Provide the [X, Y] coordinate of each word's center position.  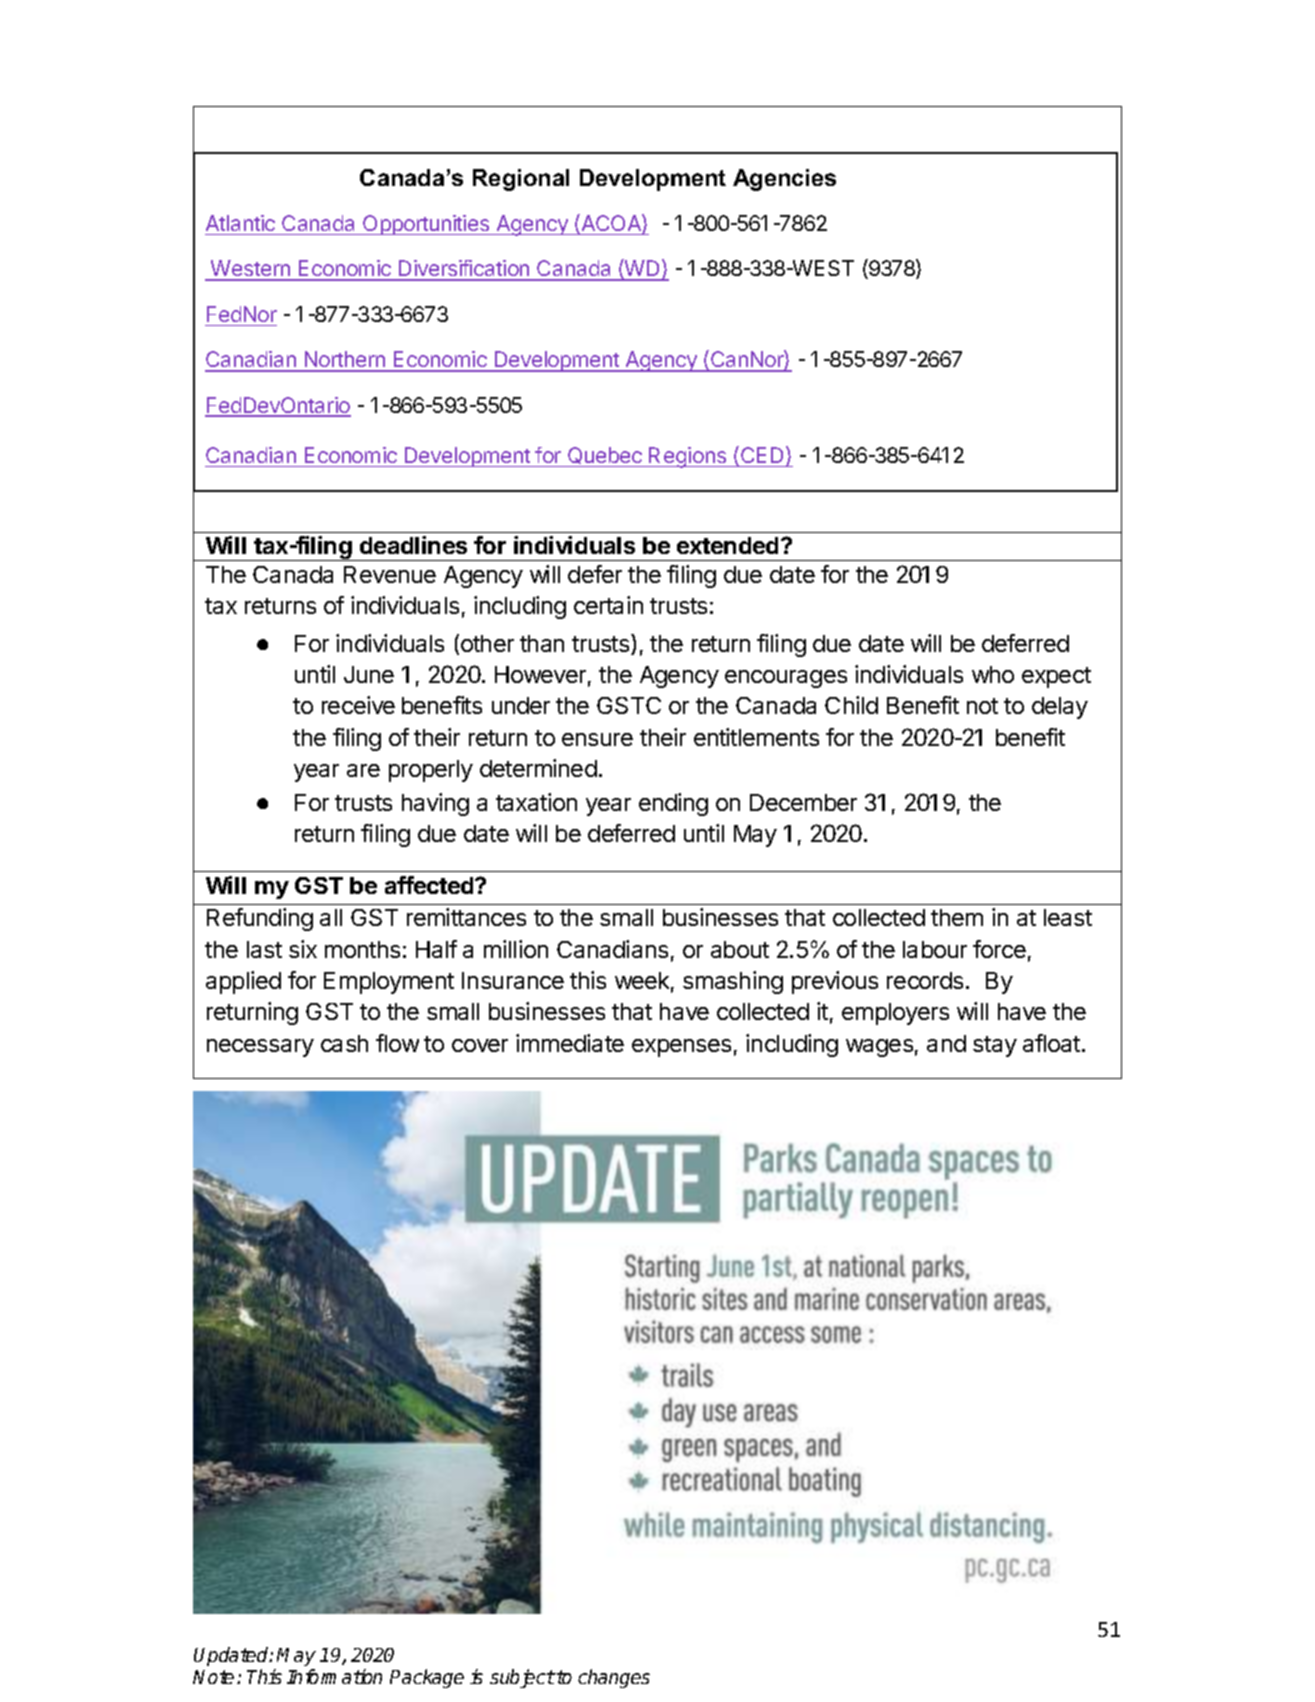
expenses [681, 1048]
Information [334, 1676]
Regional [521, 180]
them [957, 917]
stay [995, 1046]
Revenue [390, 574]
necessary [260, 1048]
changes [614, 1678]
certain [608, 605]
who [993, 674]
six [303, 949]
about [740, 949]
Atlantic [240, 223]
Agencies [784, 180]
